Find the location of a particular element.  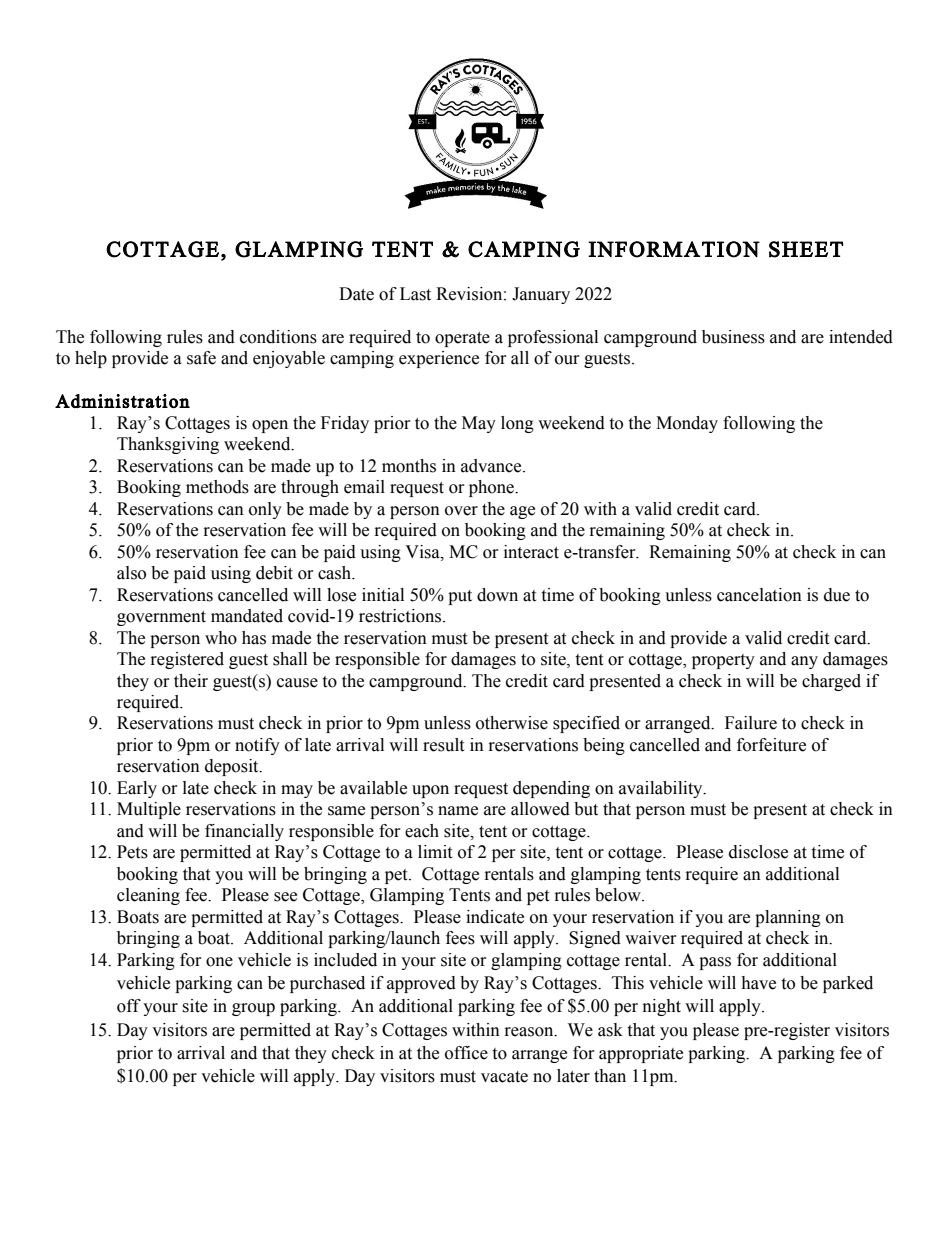

forfeiture is located at coordinates (771, 745).
